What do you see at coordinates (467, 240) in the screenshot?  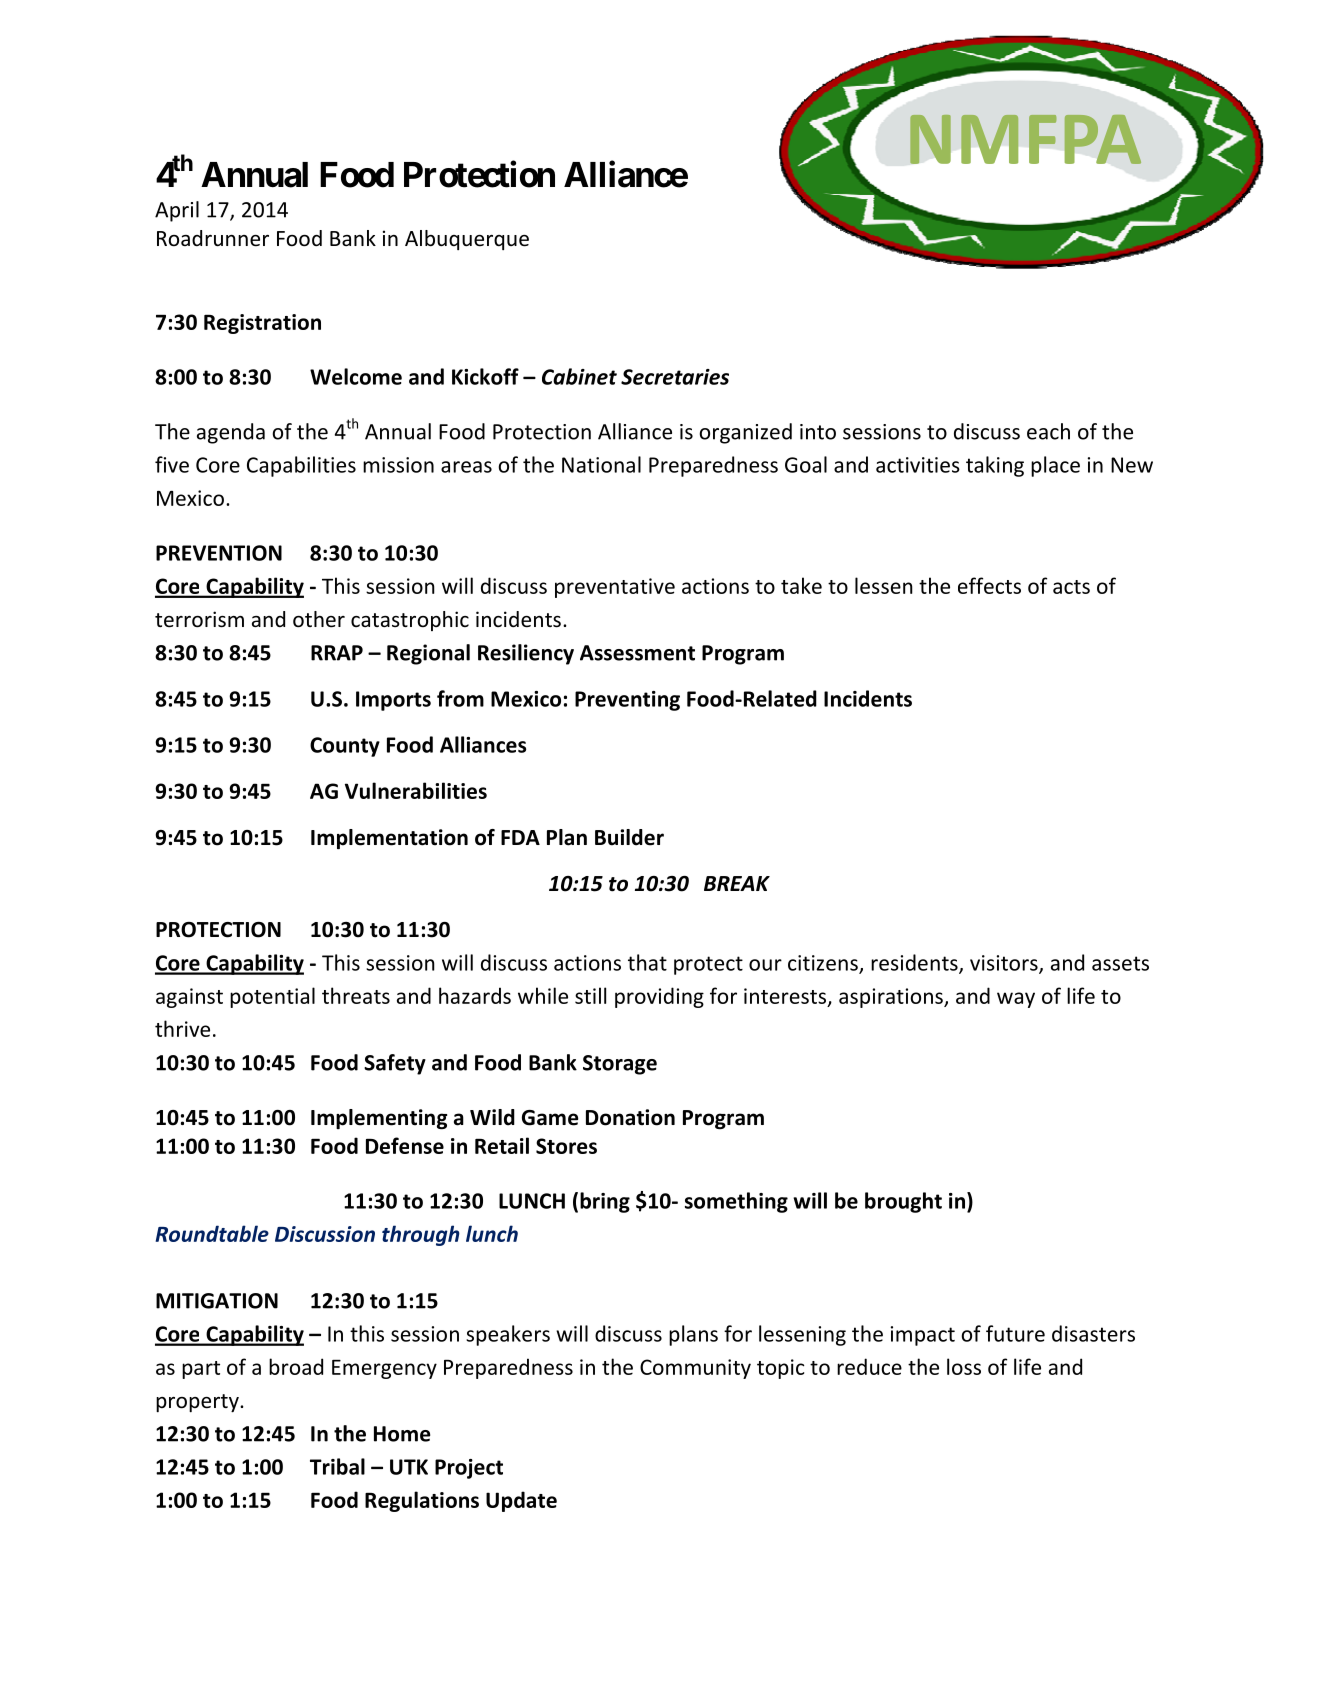 I see `Albuquerque` at bounding box center [467, 240].
